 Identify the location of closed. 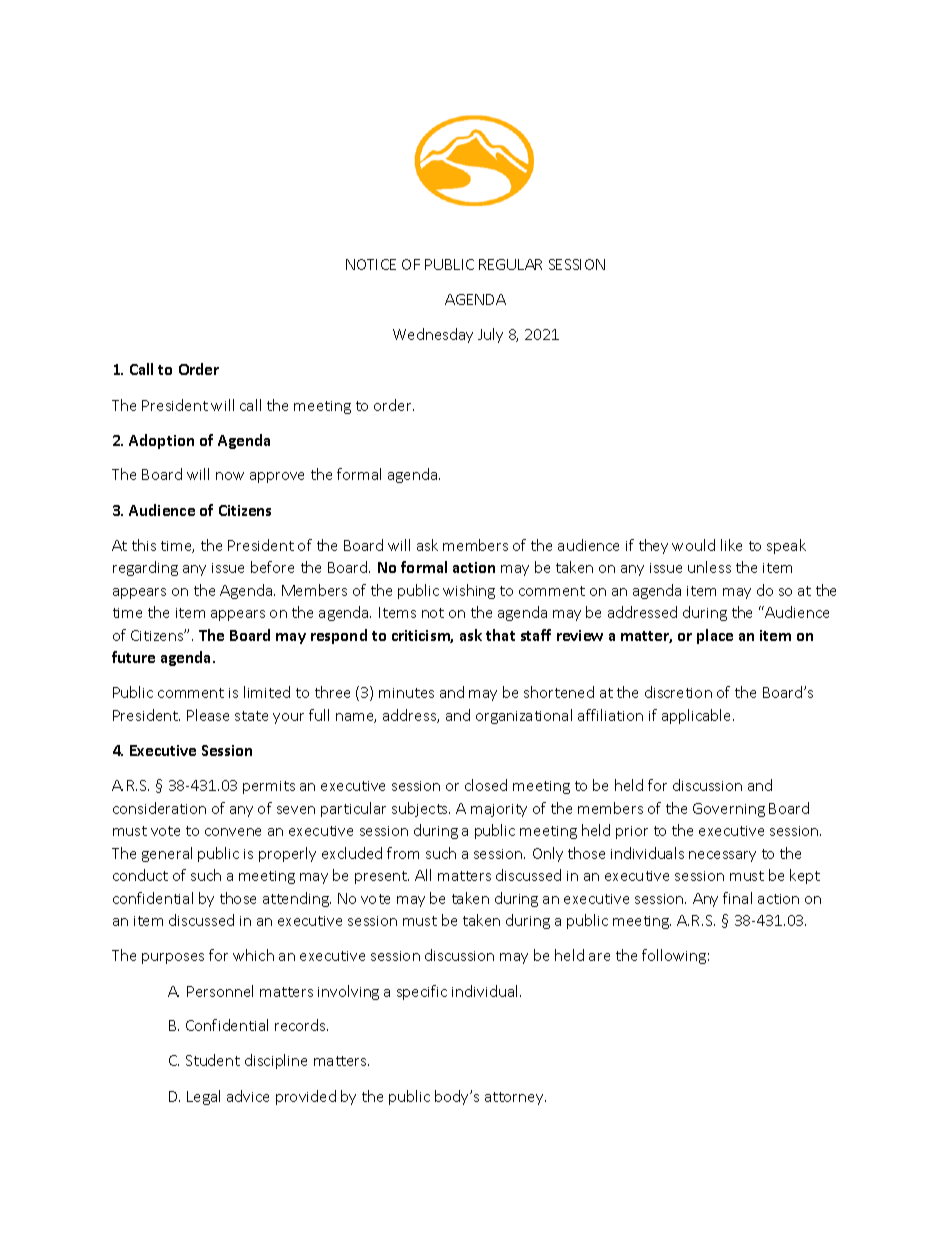
(486, 785).
